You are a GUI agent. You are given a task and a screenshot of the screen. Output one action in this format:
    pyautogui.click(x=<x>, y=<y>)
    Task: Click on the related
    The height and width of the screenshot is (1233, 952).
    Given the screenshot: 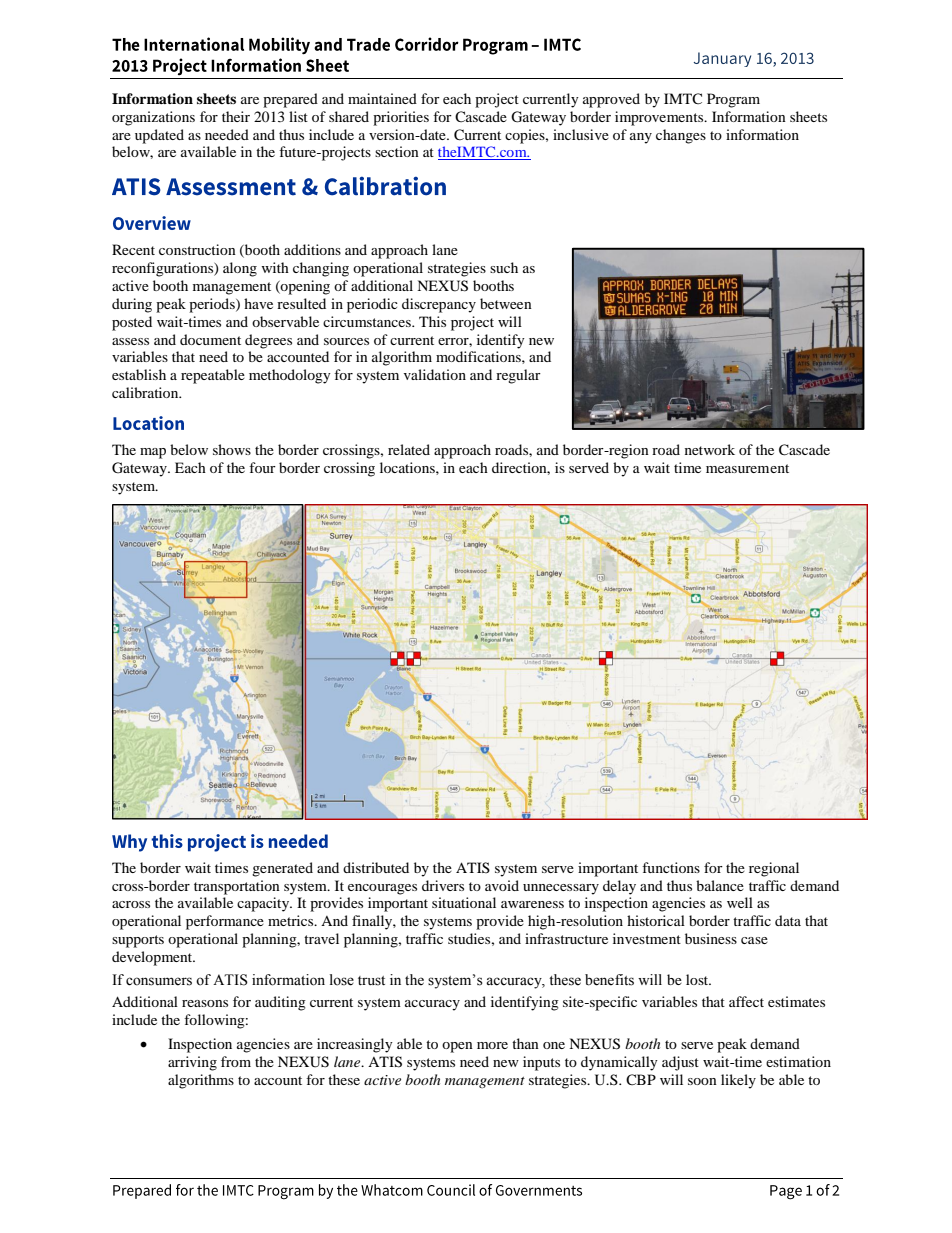 What is the action you would take?
    pyautogui.click(x=409, y=449)
